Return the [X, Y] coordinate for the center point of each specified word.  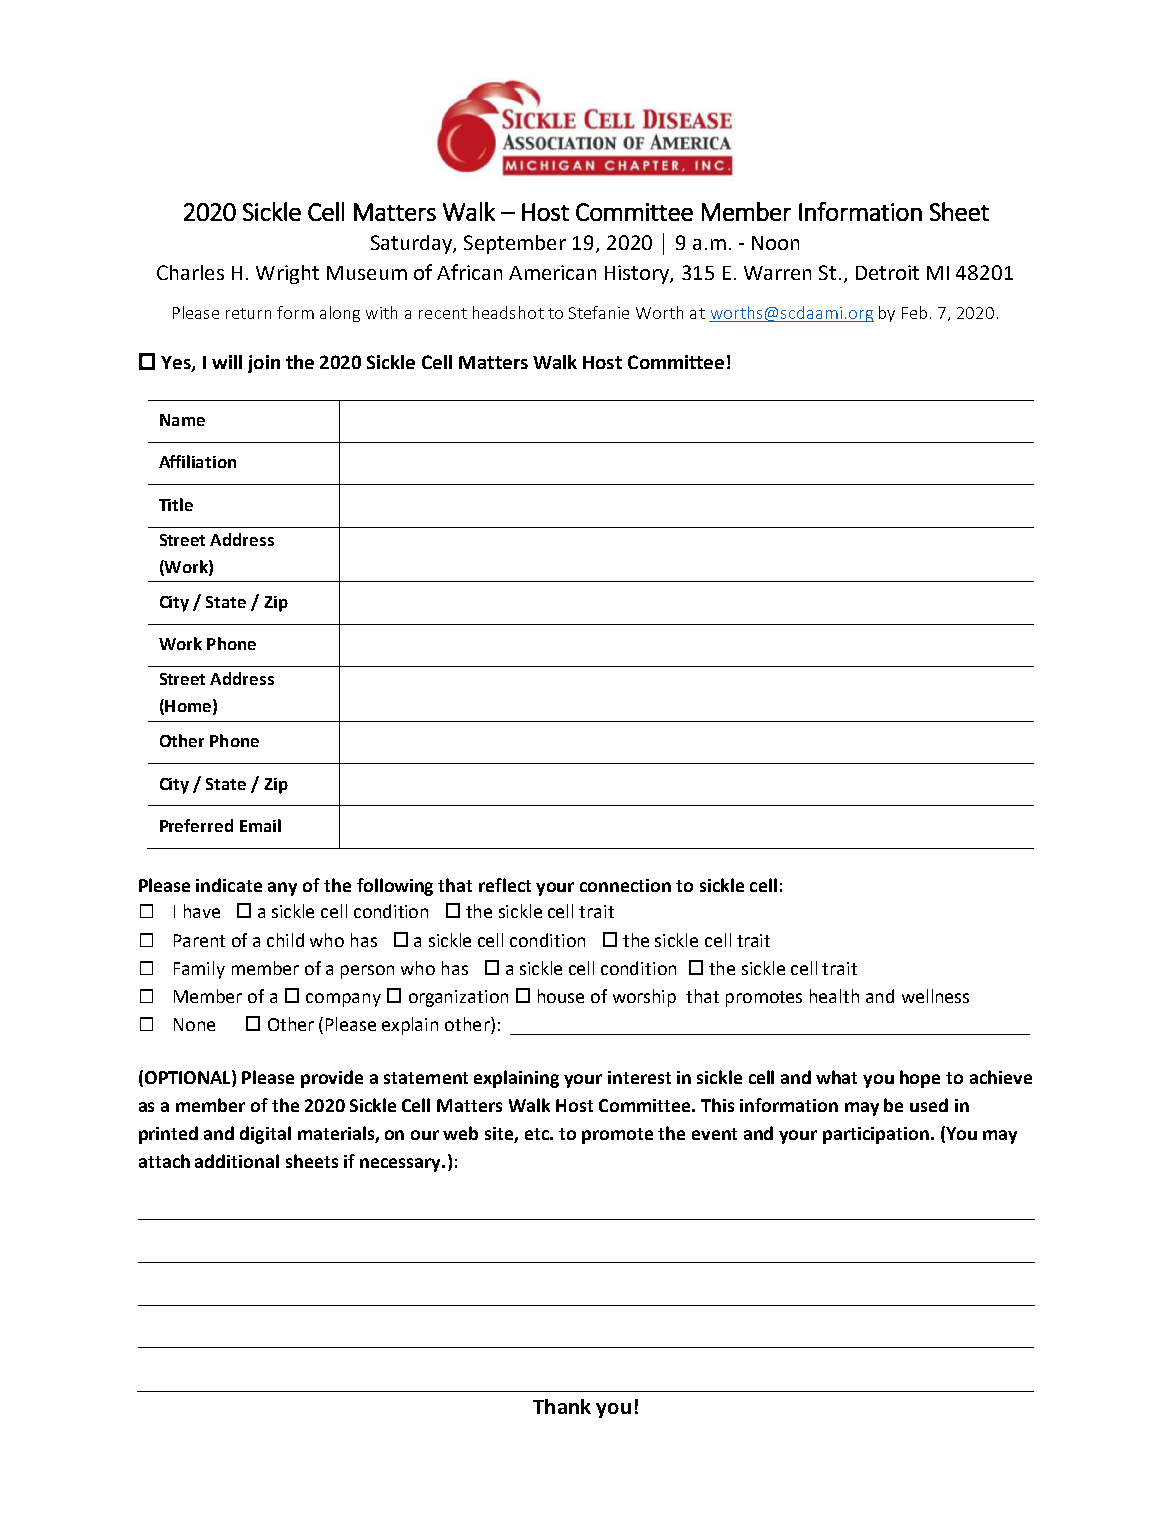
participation [876, 1135]
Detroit [887, 272]
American [552, 272]
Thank [562, 1406]
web [460, 1133]
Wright [287, 274]
